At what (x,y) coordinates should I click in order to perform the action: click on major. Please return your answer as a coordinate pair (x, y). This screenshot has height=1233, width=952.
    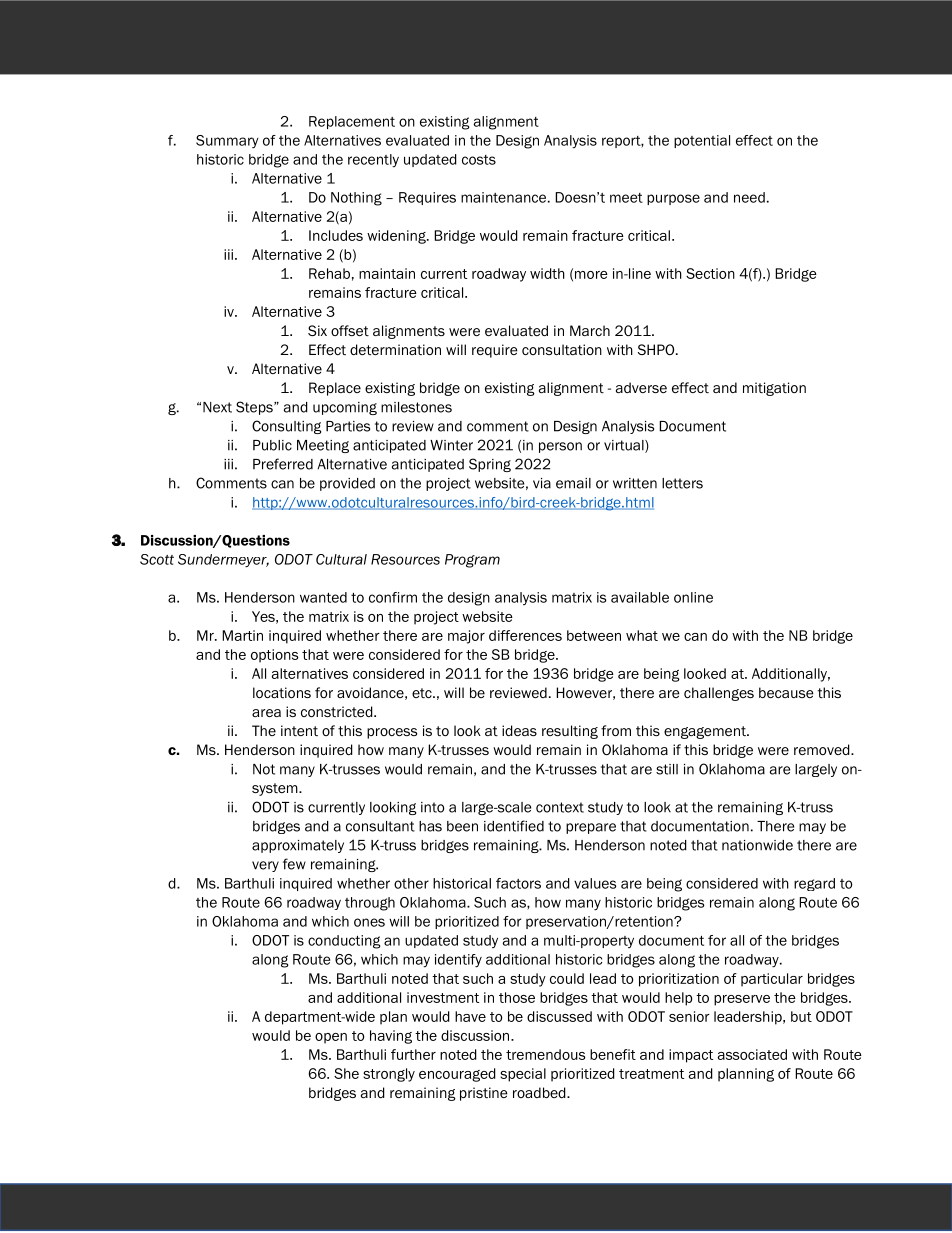
    Looking at the image, I should click on (466, 637).
